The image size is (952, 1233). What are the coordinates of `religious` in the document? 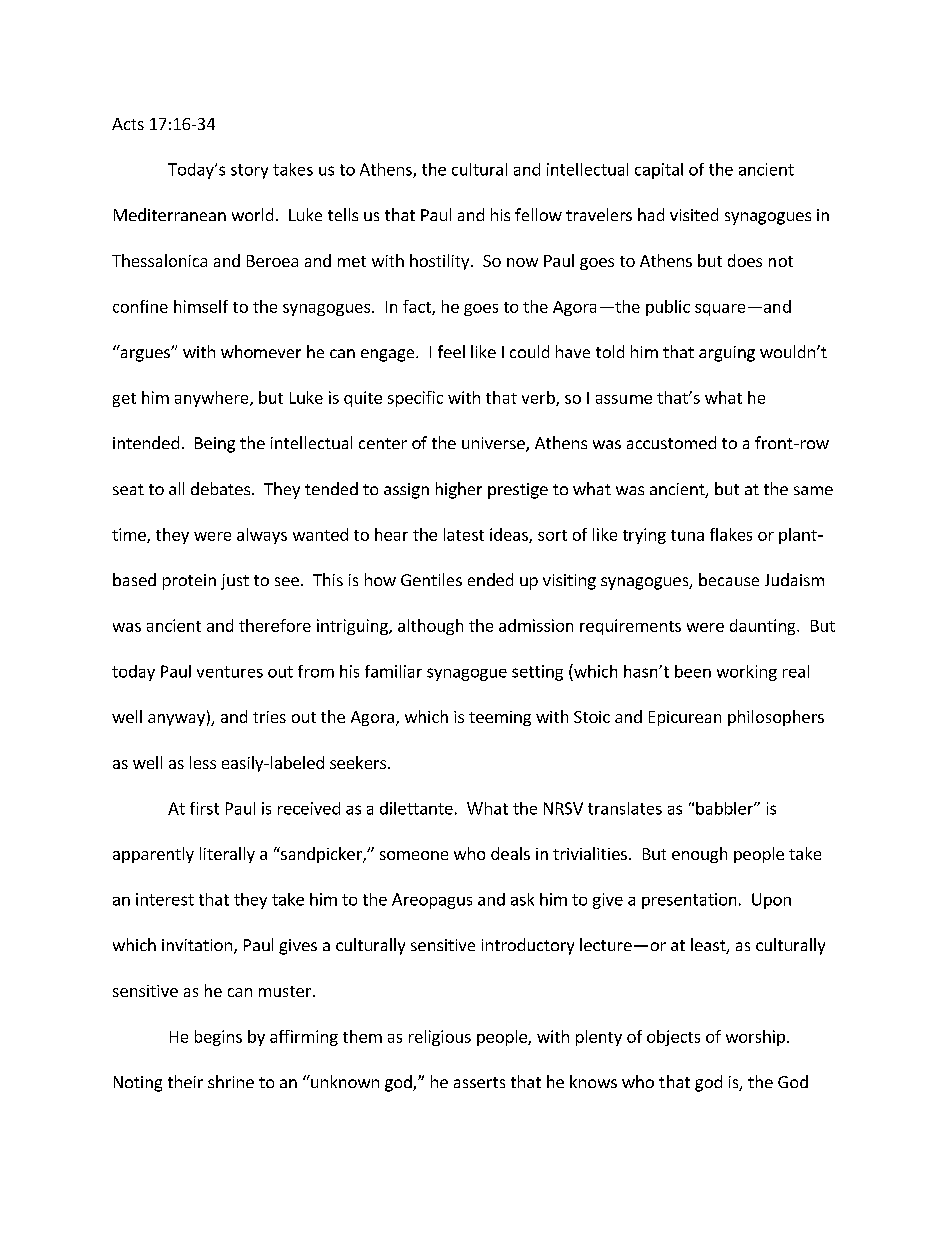 It's located at (440, 1038).
